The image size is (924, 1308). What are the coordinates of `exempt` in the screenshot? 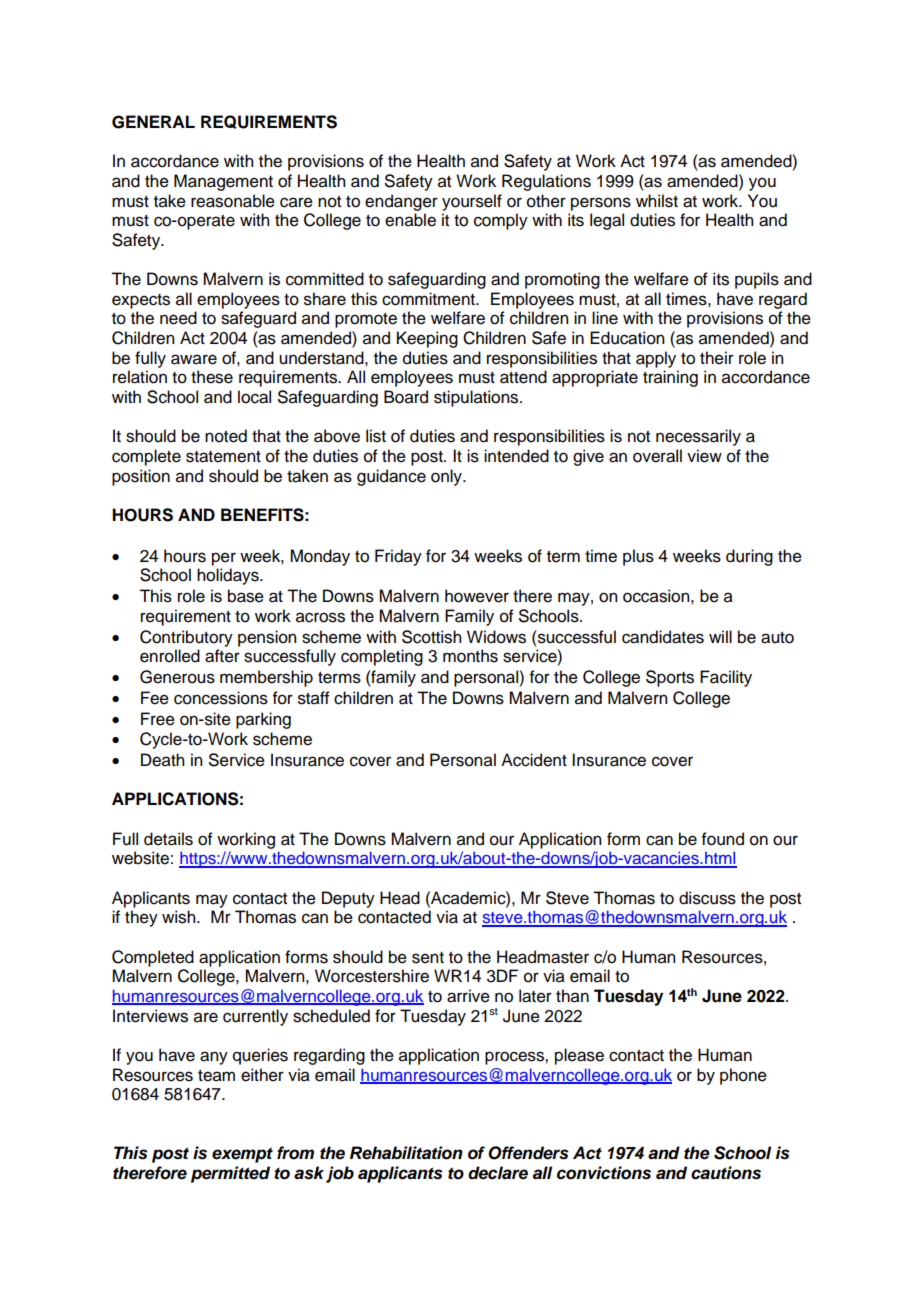 It's located at (242, 1155).
